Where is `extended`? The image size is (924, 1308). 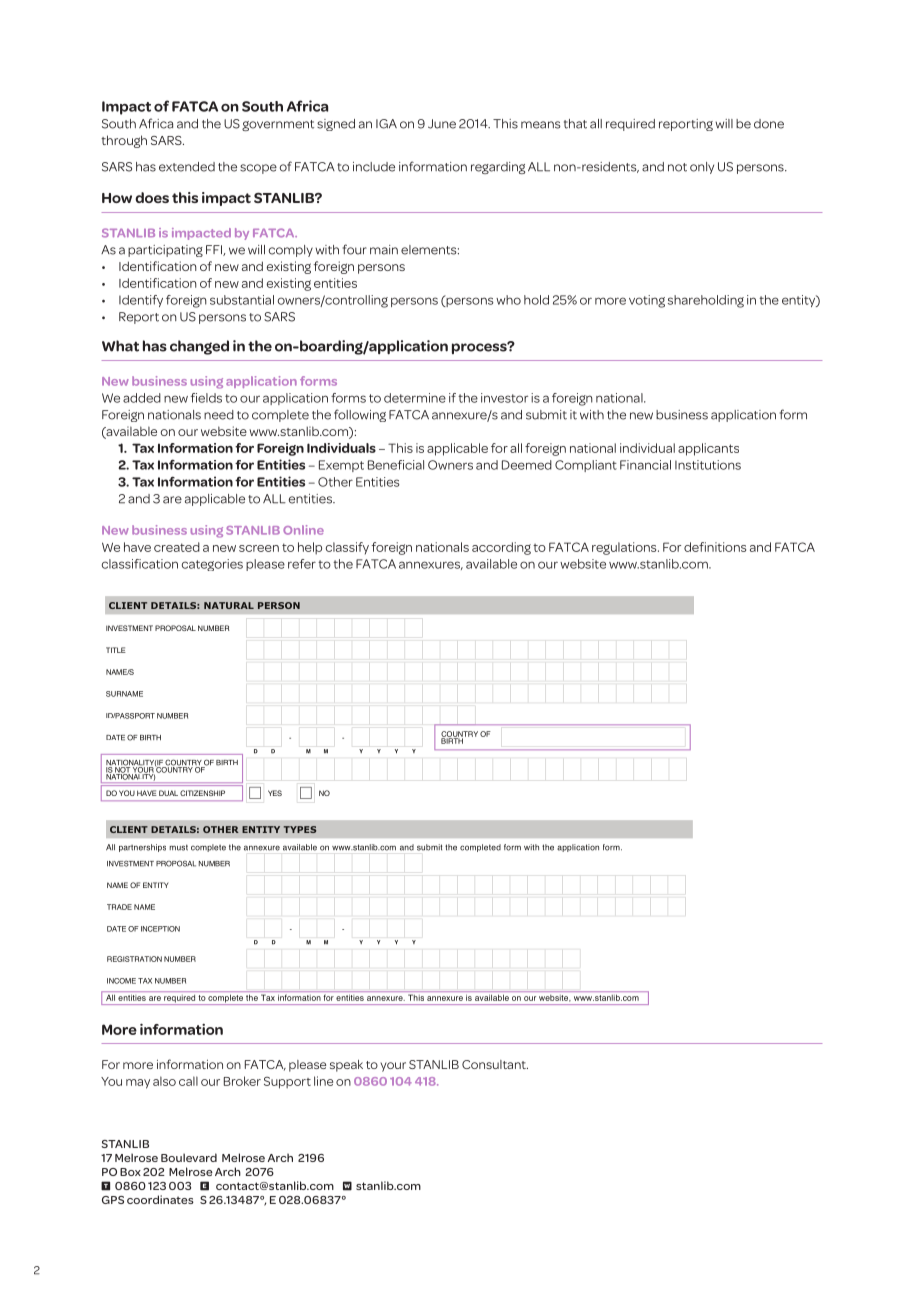 extended is located at coordinates (187, 167).
